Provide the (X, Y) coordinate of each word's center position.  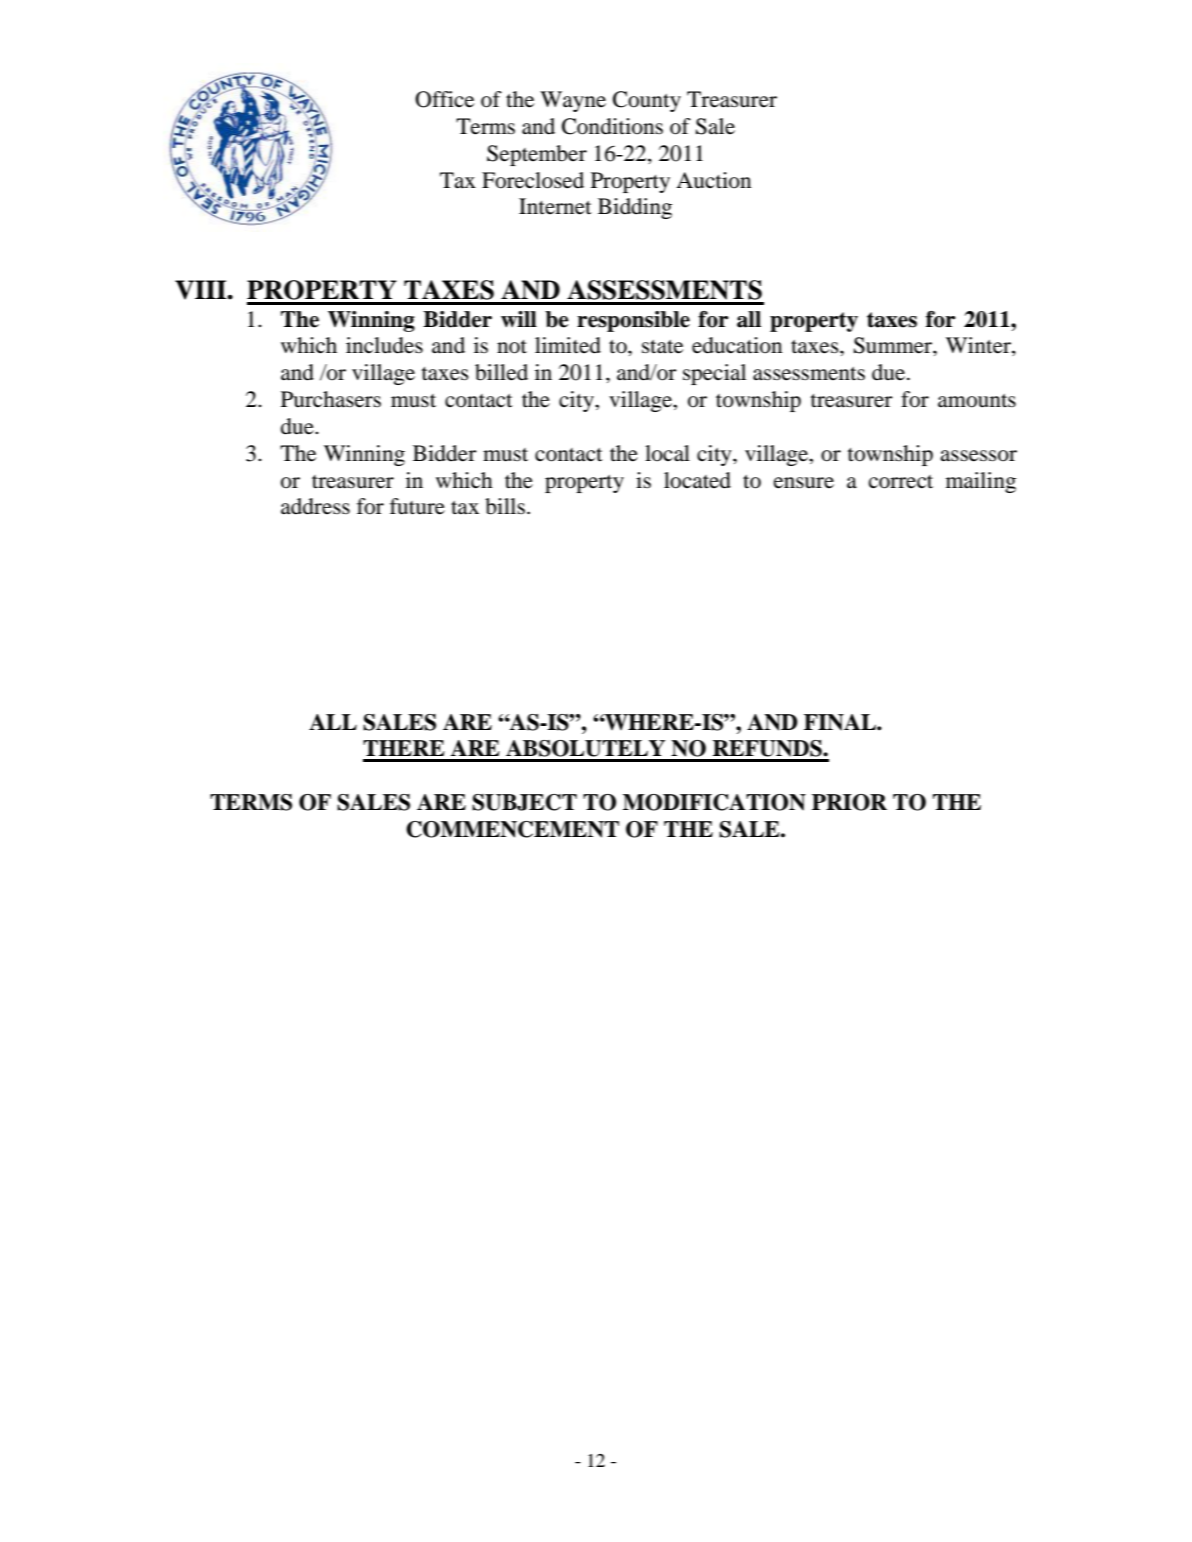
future (417, 506)
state (662, 347)
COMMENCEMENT (512, 829)
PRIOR (849, 802)
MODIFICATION (714, 802)
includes (384, 345)
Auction (713, 180)
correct (901, 482)
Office (444, 99)
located (697, 480)
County (647, 101)
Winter (979, 346)
